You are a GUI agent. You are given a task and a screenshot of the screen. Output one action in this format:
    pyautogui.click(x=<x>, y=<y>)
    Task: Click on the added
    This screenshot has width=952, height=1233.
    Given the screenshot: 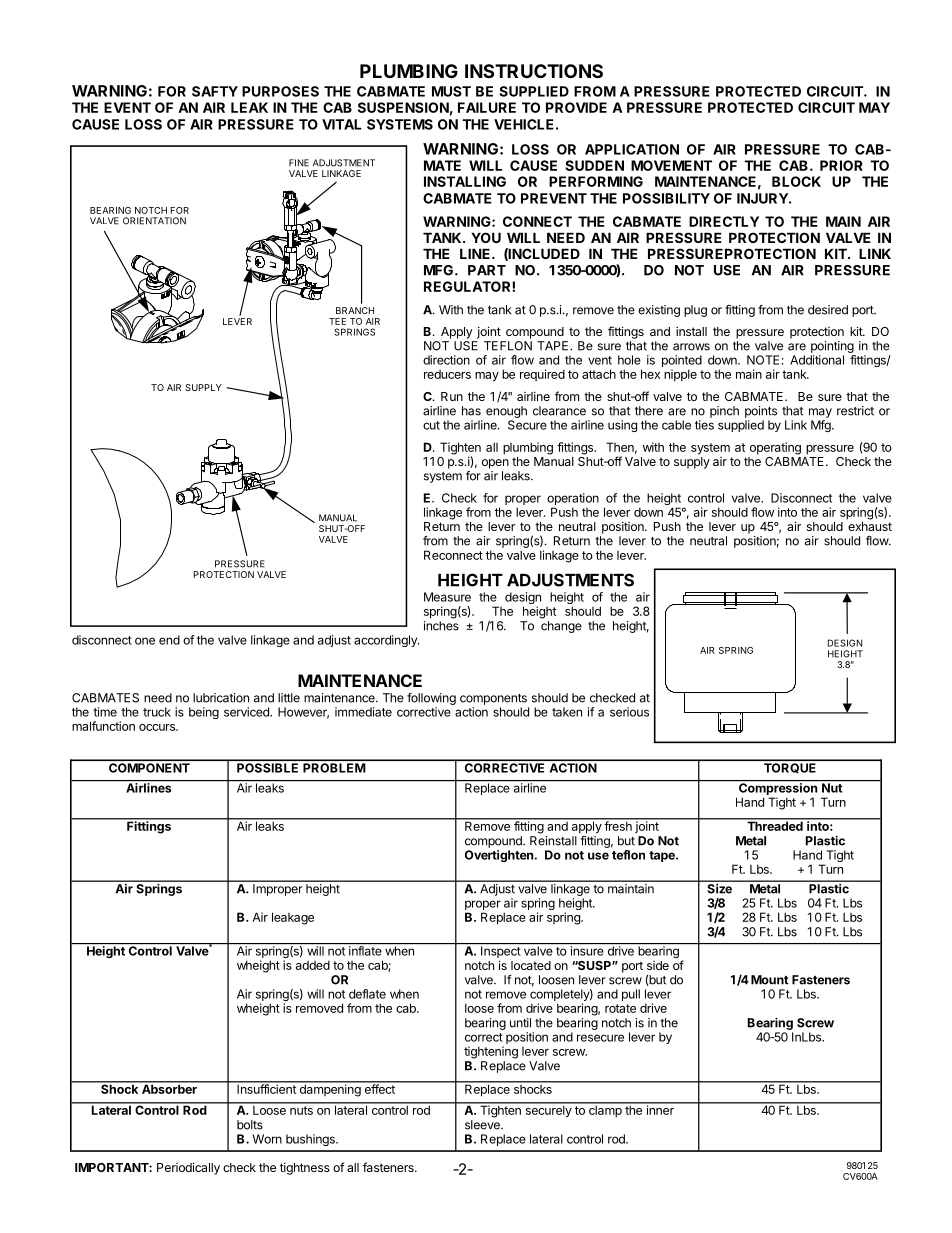 What is the action you would take?
    pyautogui.click(x=313, y=965)
